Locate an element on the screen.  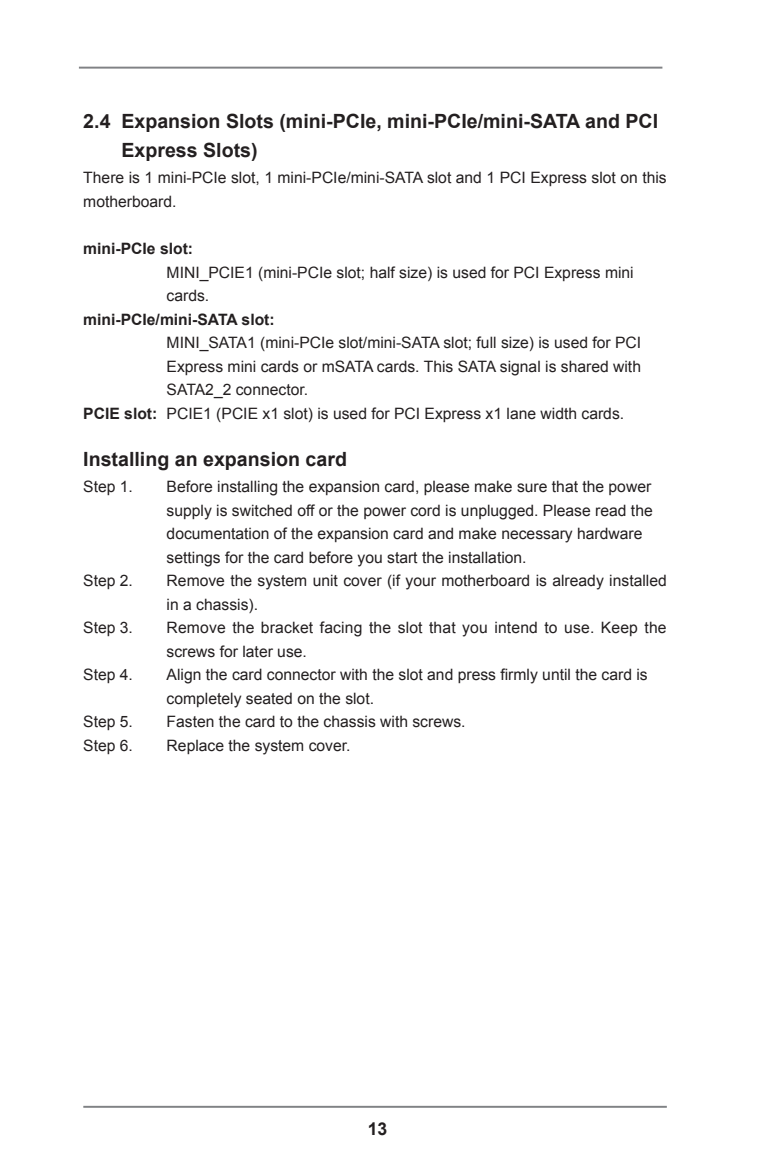
Fasten is located at coordinates (190, 721).
